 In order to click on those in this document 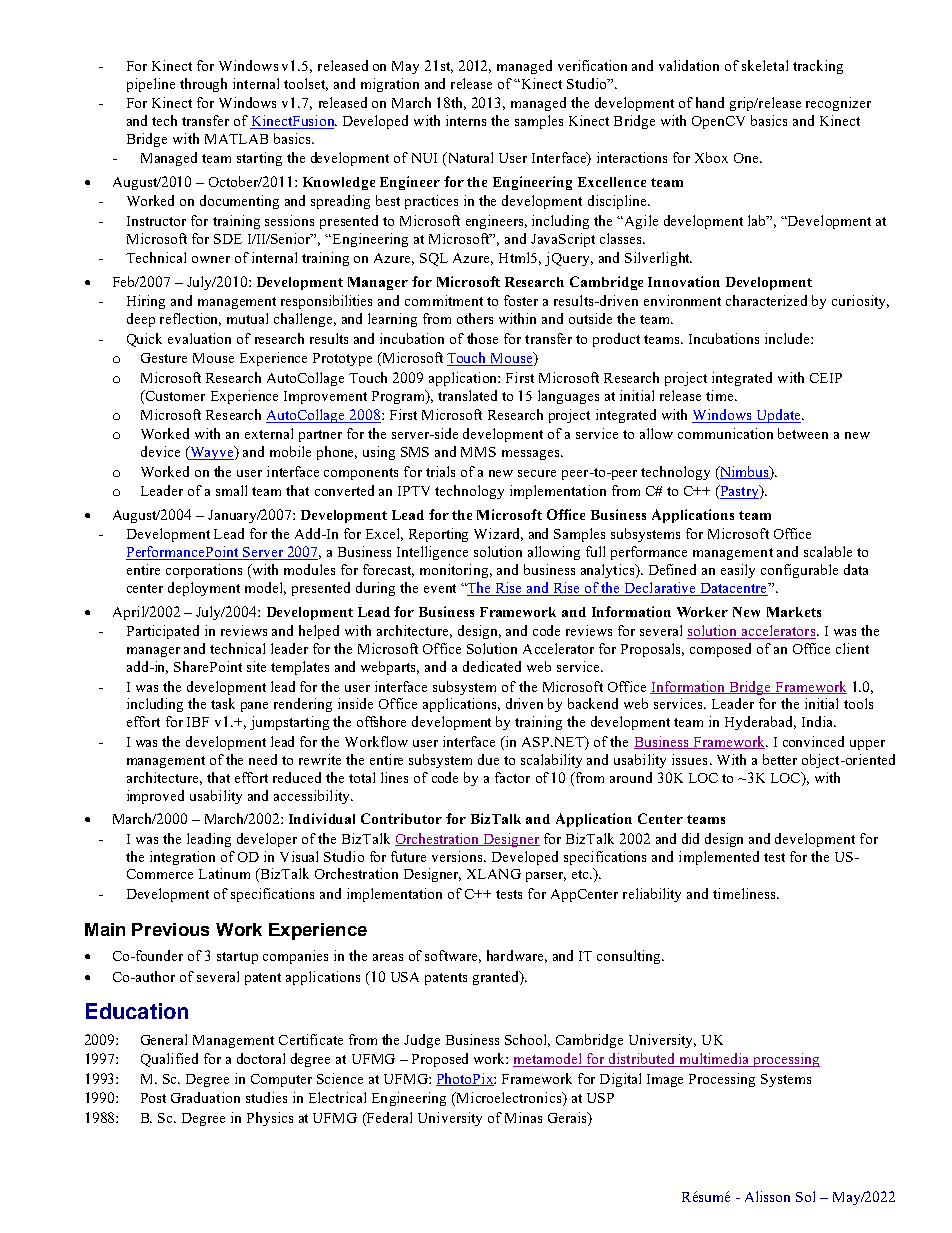, I will do `click(482, 338)`.
